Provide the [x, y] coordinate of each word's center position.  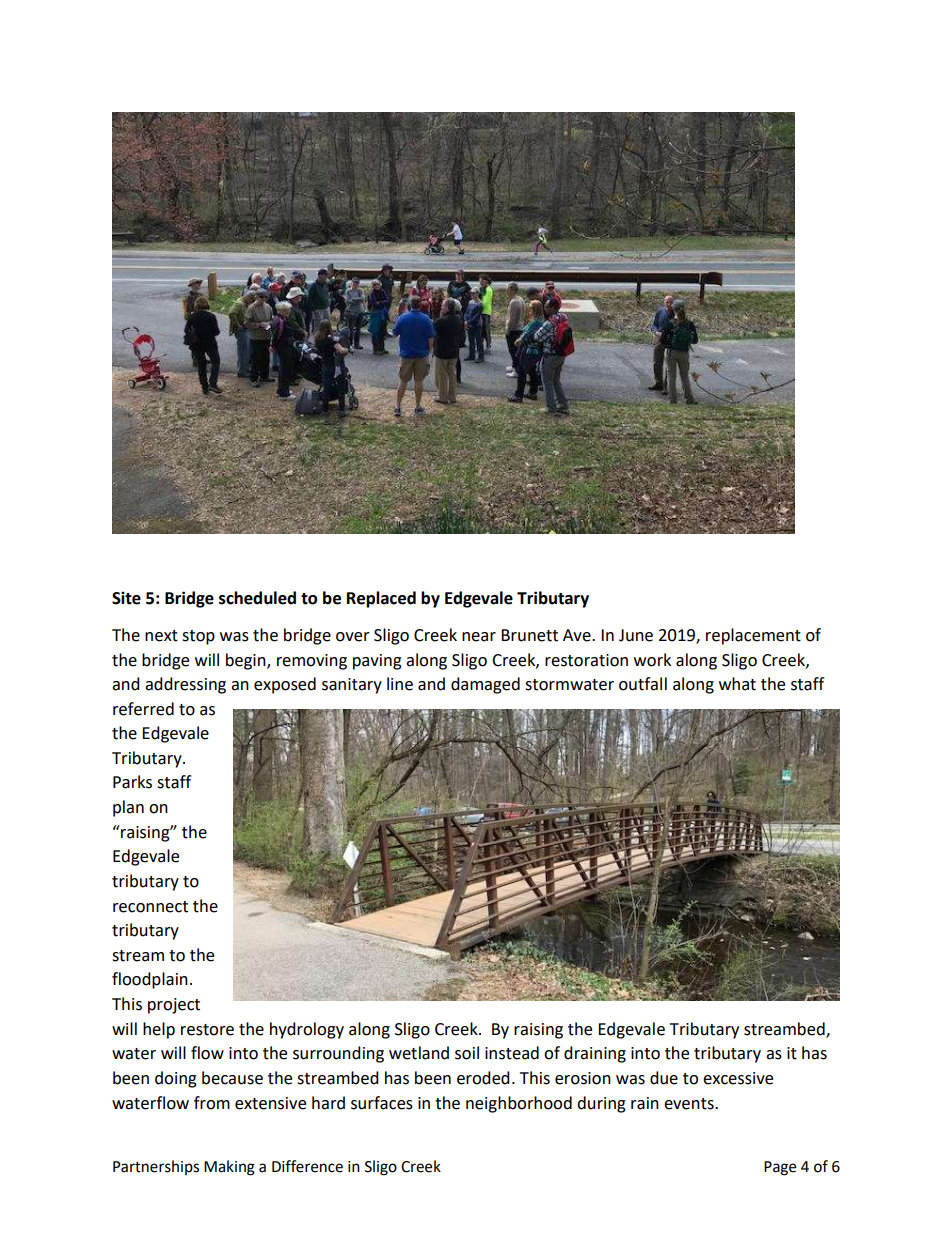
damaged [485, 685]
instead [512, 1053]
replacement [753, 636]
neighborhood [519, 1104]
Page [780, 1168]
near [479, 637]
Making [229, 1168]
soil [467, 1053]
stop [198, 637]
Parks [132, 782]
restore [207, 1030]
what [737, 684]
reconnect [150, 907]
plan [128, 808]
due [664, 1078]
